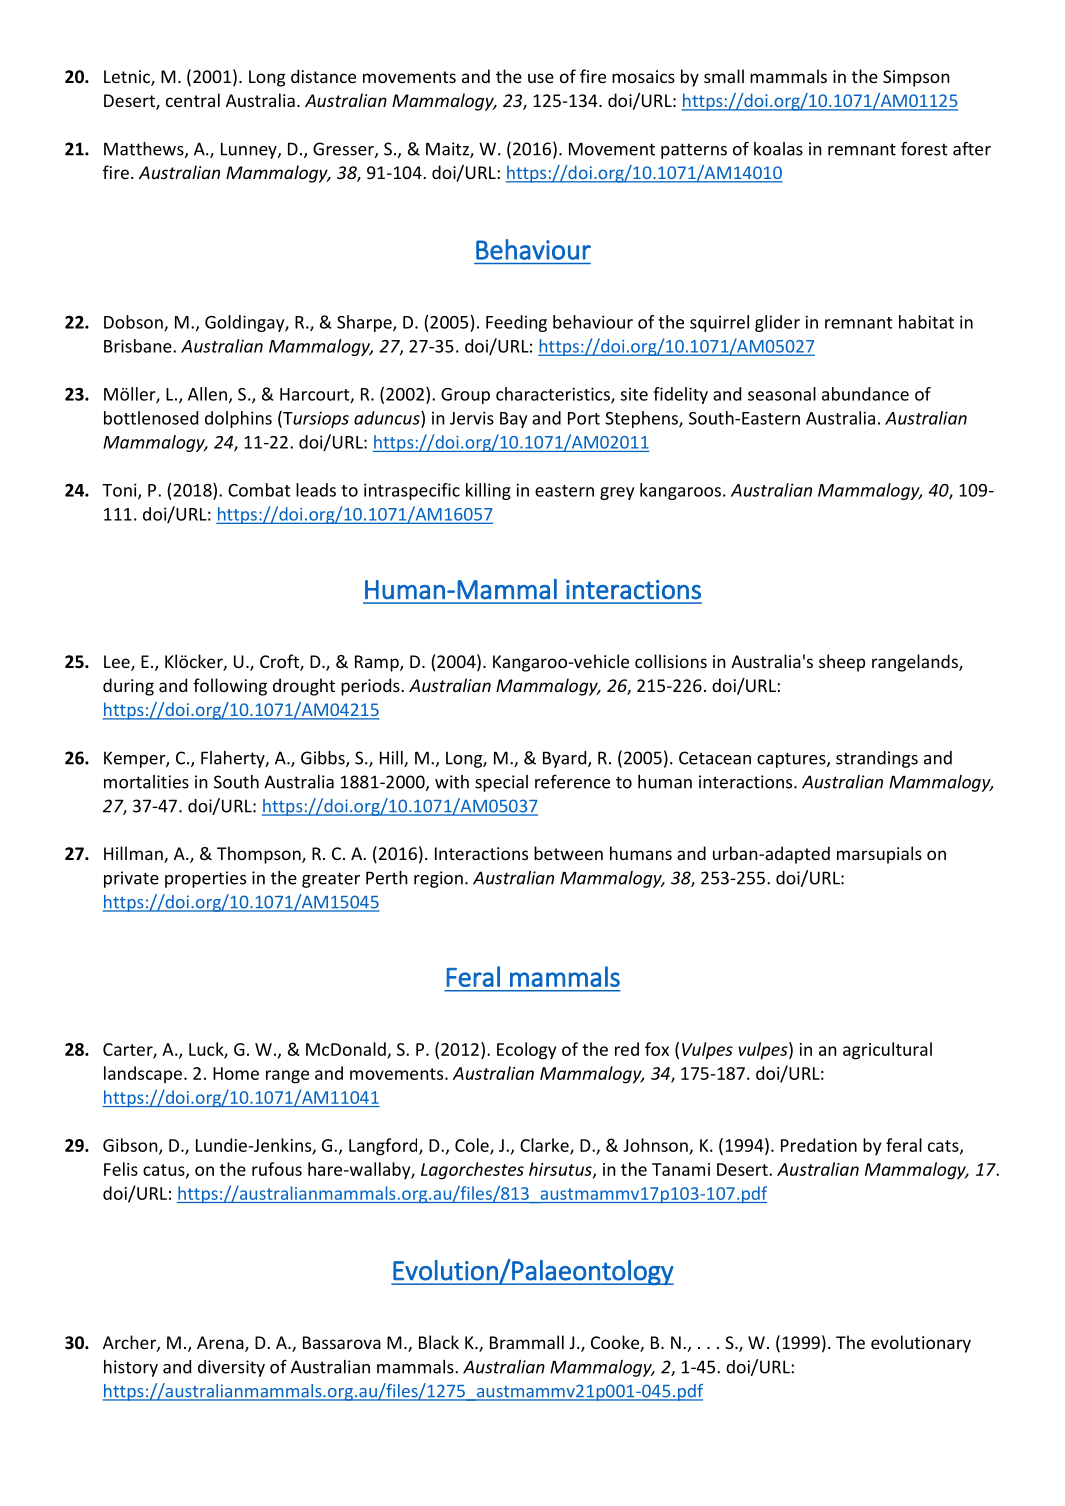 The height and width of the screenshot is (1506, 1065). What do you see at coordinates (439, 1342) in the screenshot?
I see `Black` at bounding box center [439, 1342].
